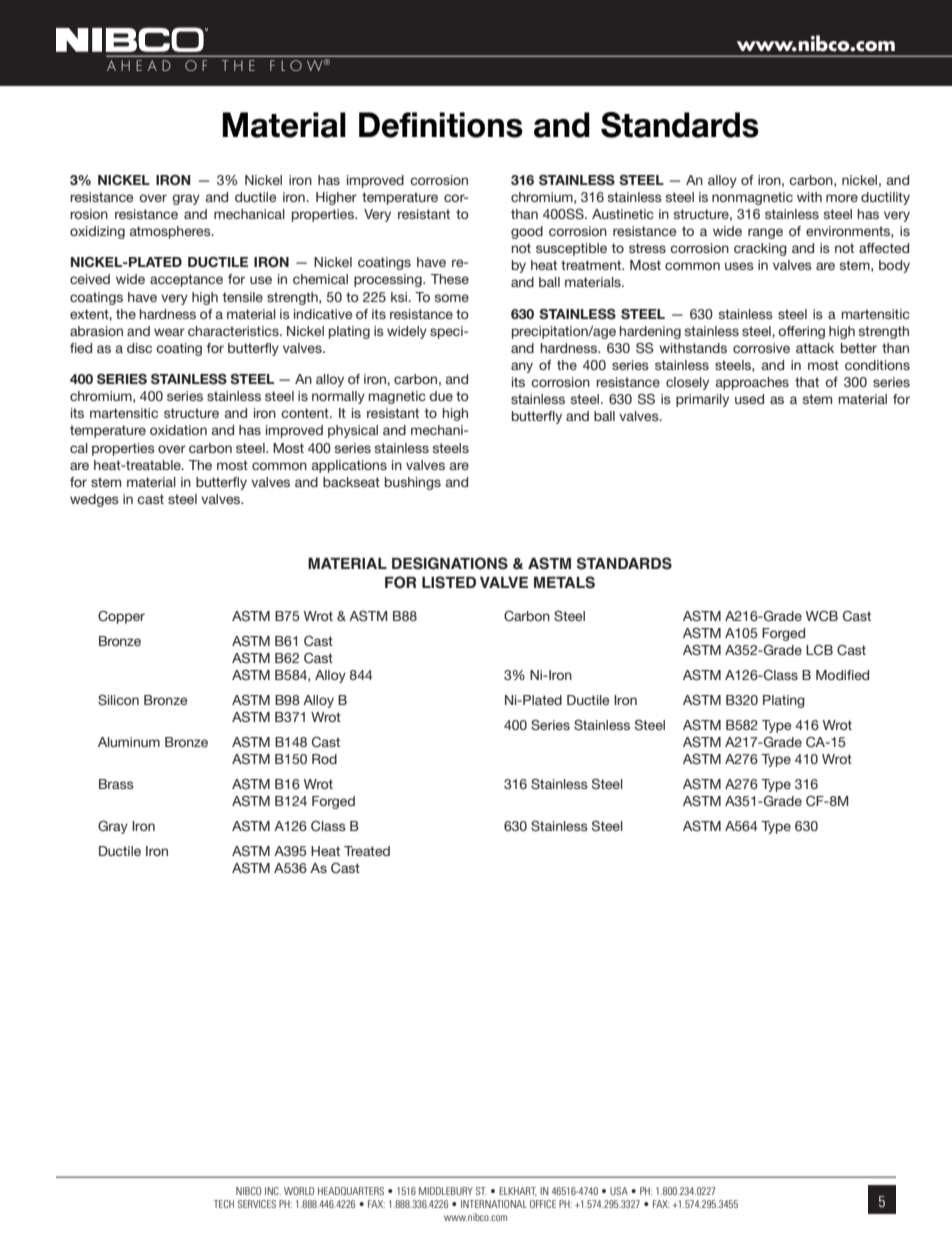 This page has width=952, height=1233. What do you see at coordinates (116, 784) in the page?
I see `Brass` at bounding box center [116, 784].
